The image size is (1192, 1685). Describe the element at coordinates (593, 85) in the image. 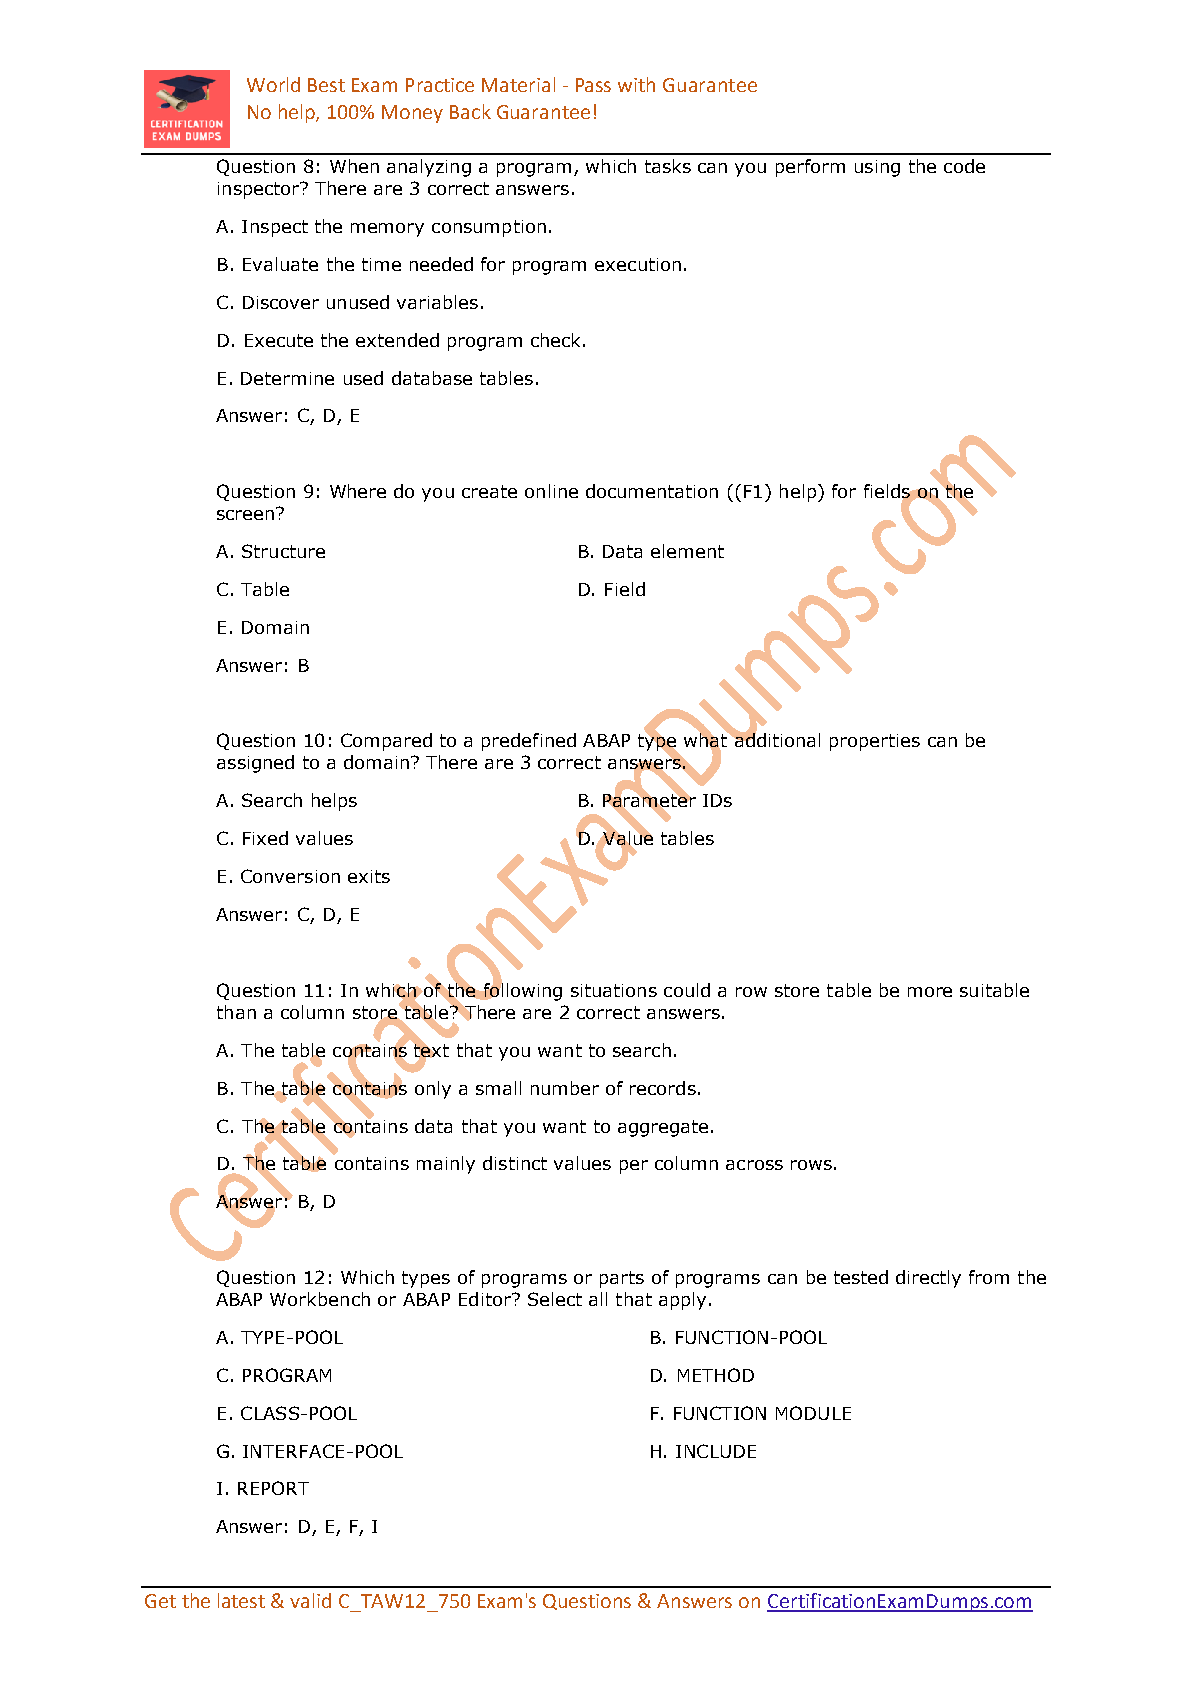

I see `Pass` at that location.
